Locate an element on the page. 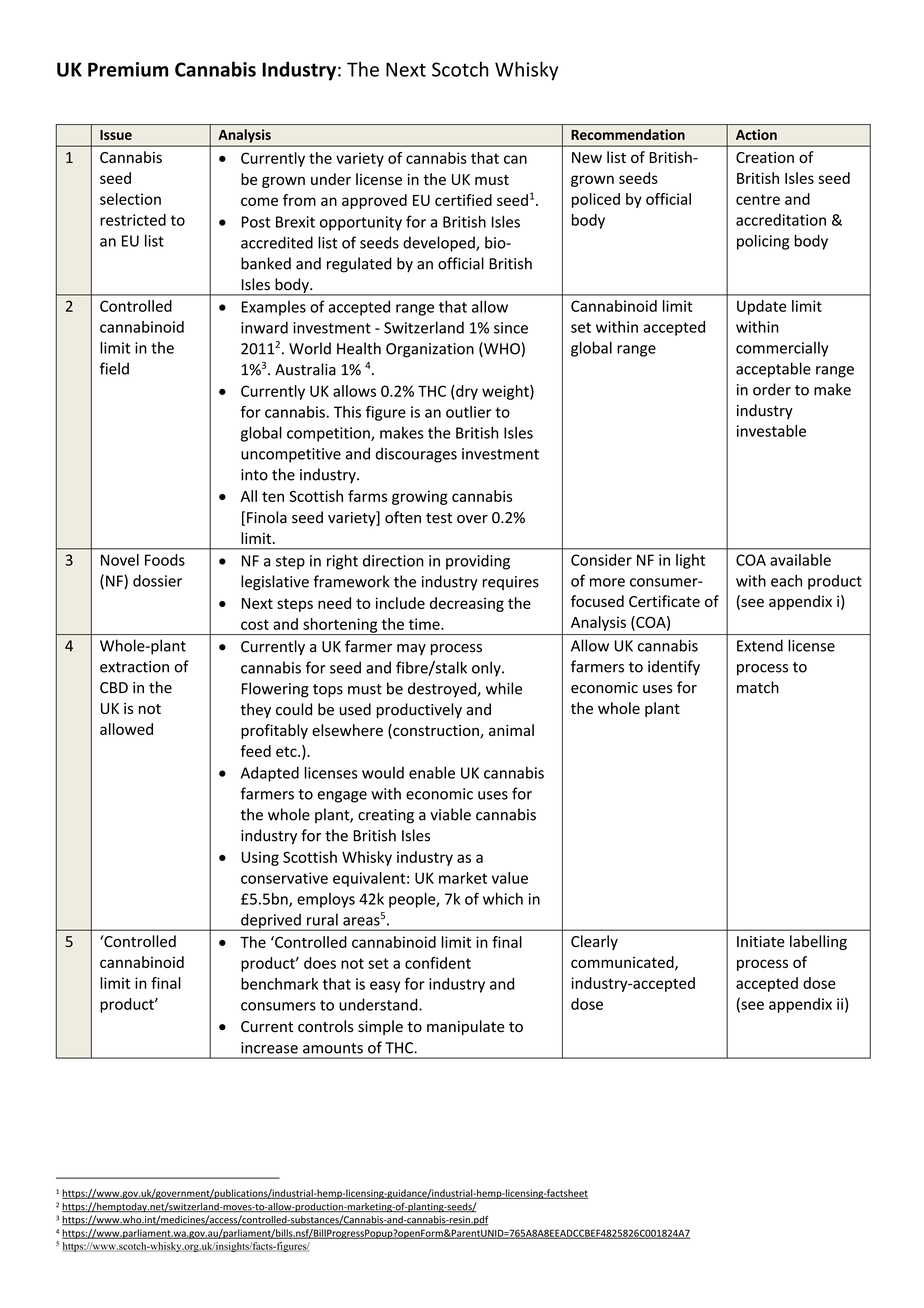  Creation is located at coordinates (765, 157).
